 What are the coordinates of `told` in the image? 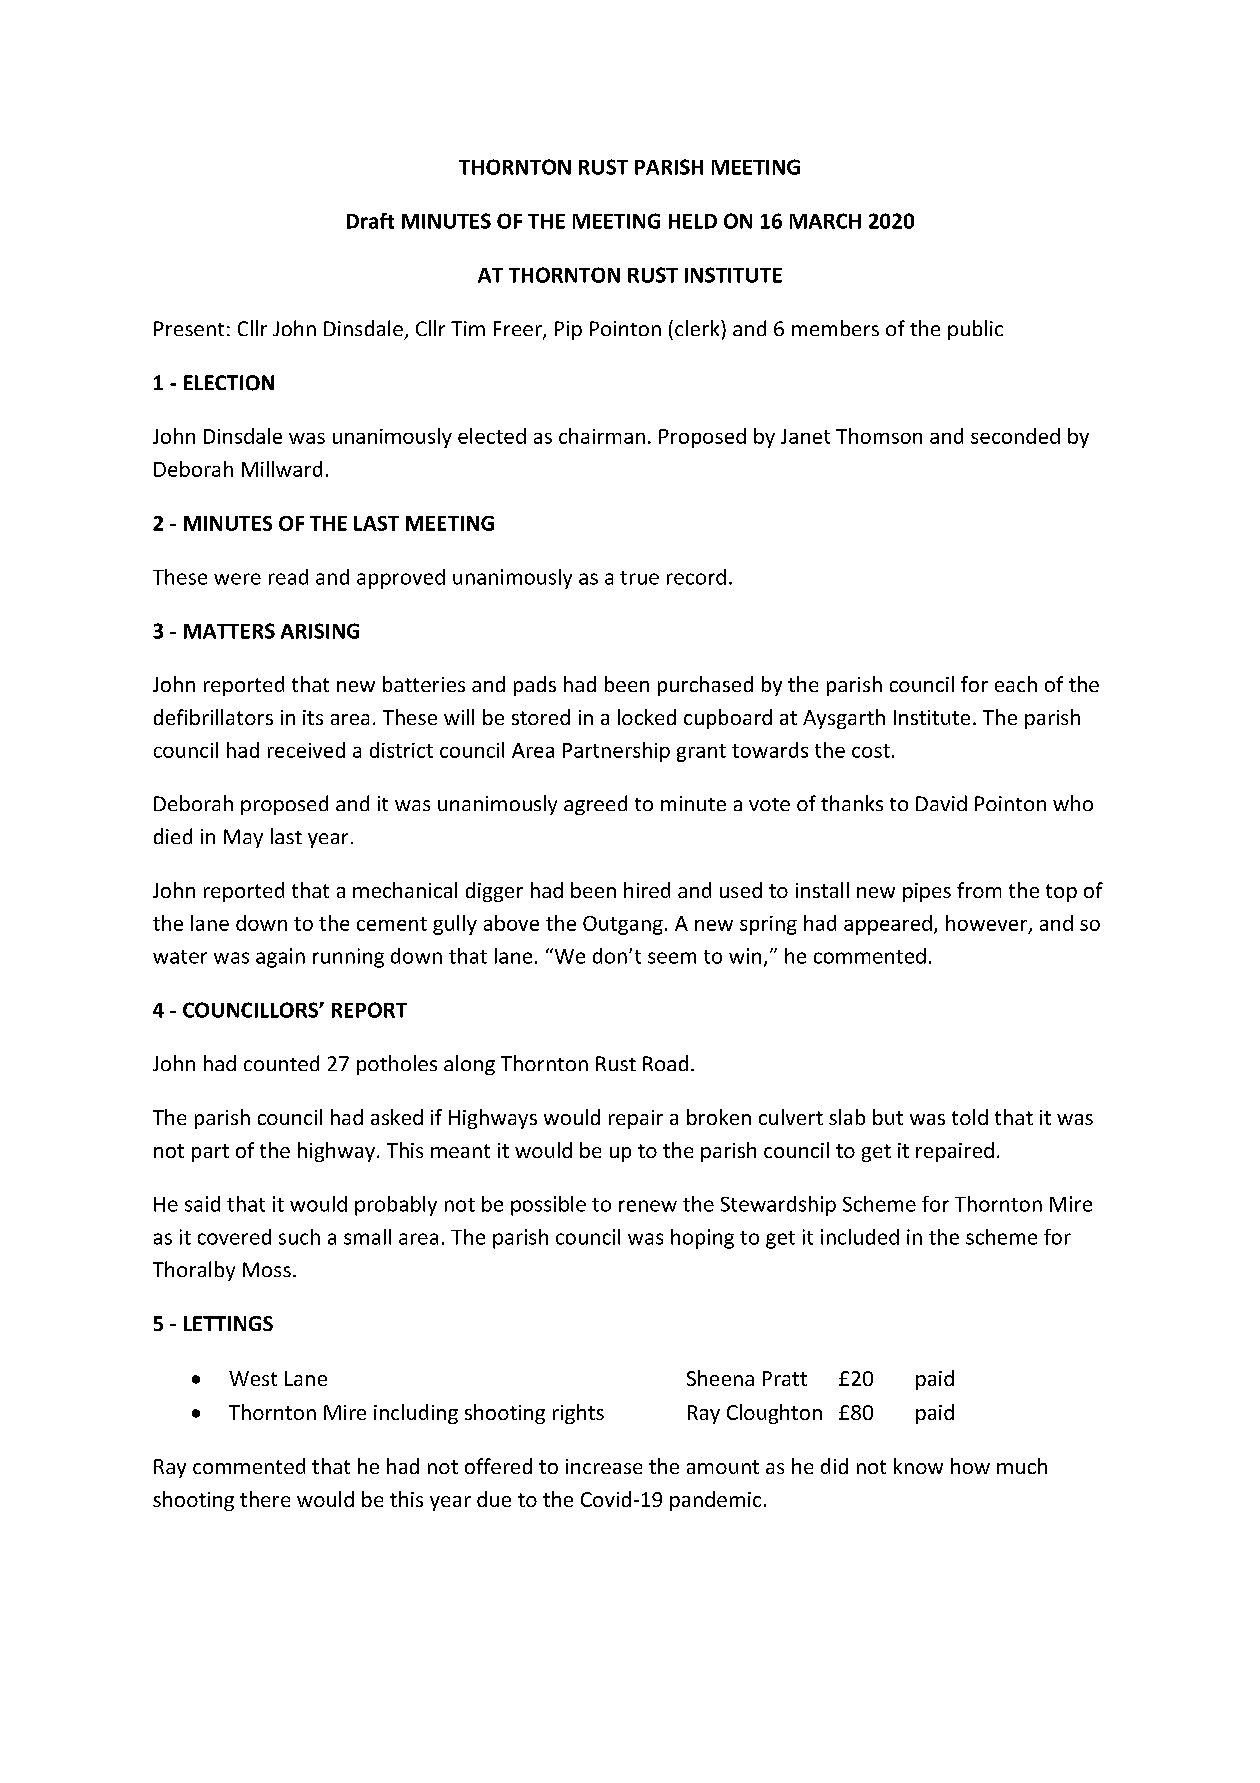 It's located at (970, 1117).
